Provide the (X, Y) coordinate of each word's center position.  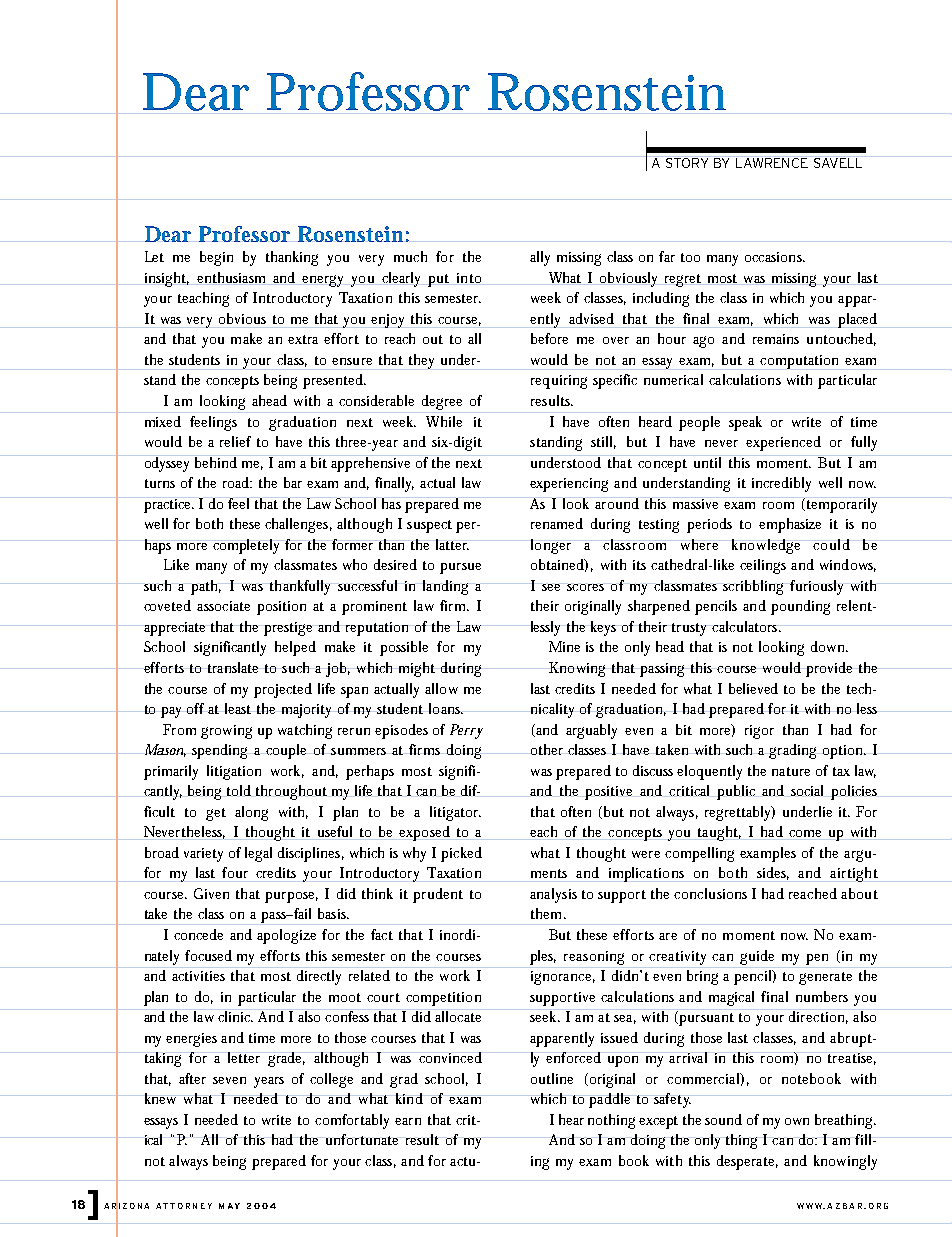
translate (233, 667)
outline (552, 1078)
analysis (553, 895)
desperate (747, 1162)
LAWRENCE (772, 163)
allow (441, 688)
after (192, 1078)
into (469, 278)
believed (753, 688)
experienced (783, 443)
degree (442, 402)
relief (235, 441)
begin (216, 258)
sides (773, 873)
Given (211, 893)
